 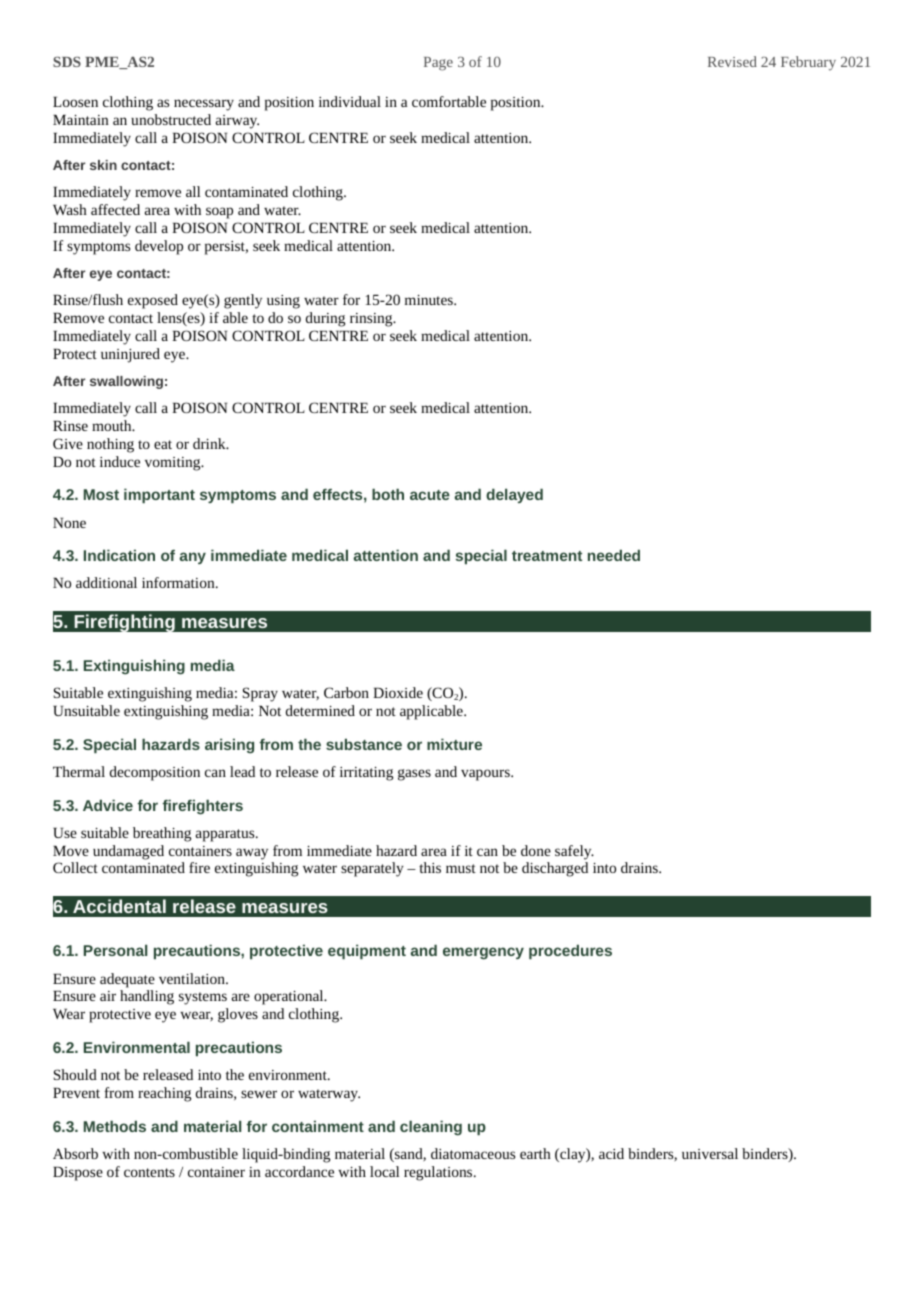 I want to click on undamaged, so click(x=128, y=852).
